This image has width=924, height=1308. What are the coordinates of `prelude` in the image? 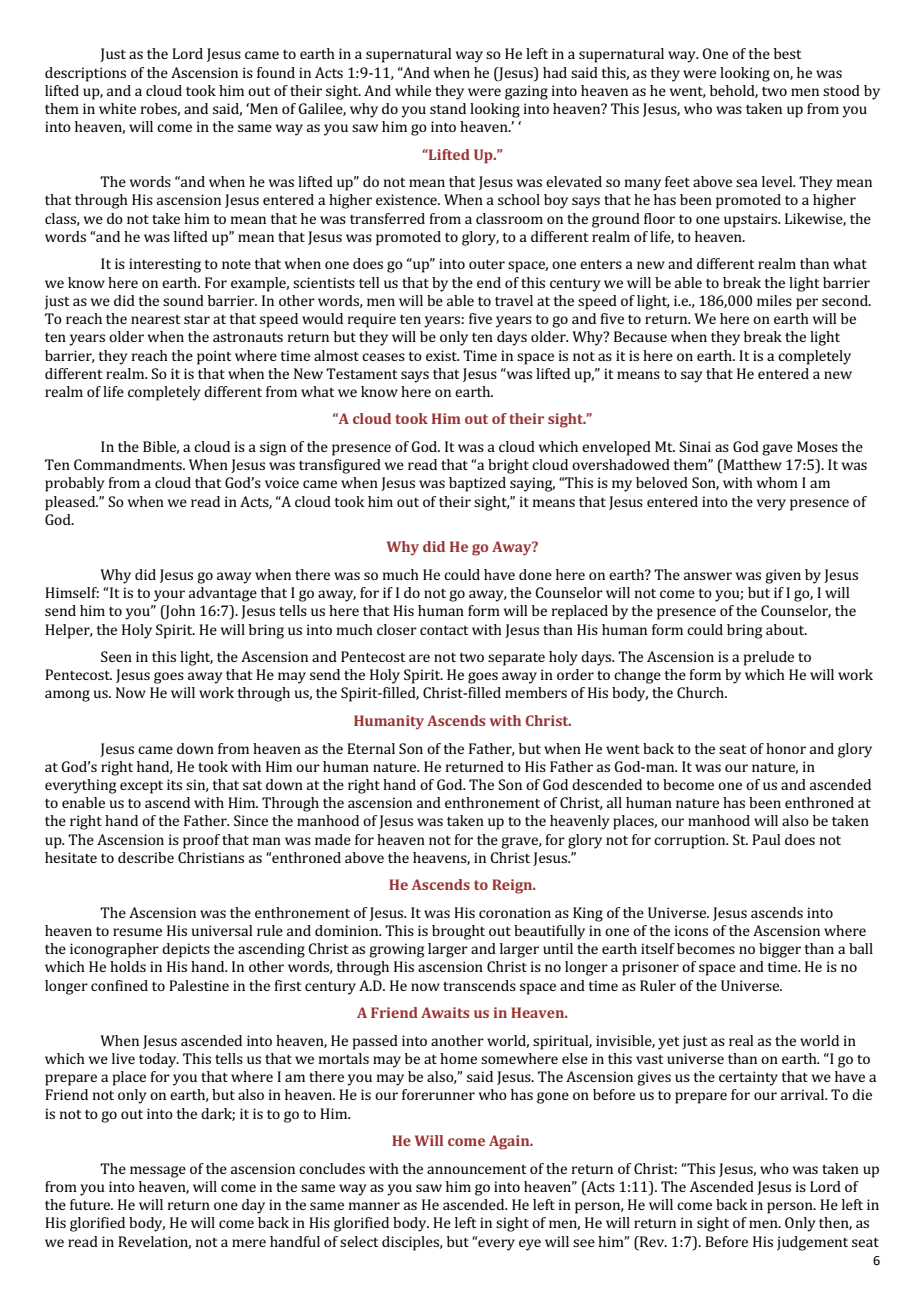 It's located at (769, 658).
